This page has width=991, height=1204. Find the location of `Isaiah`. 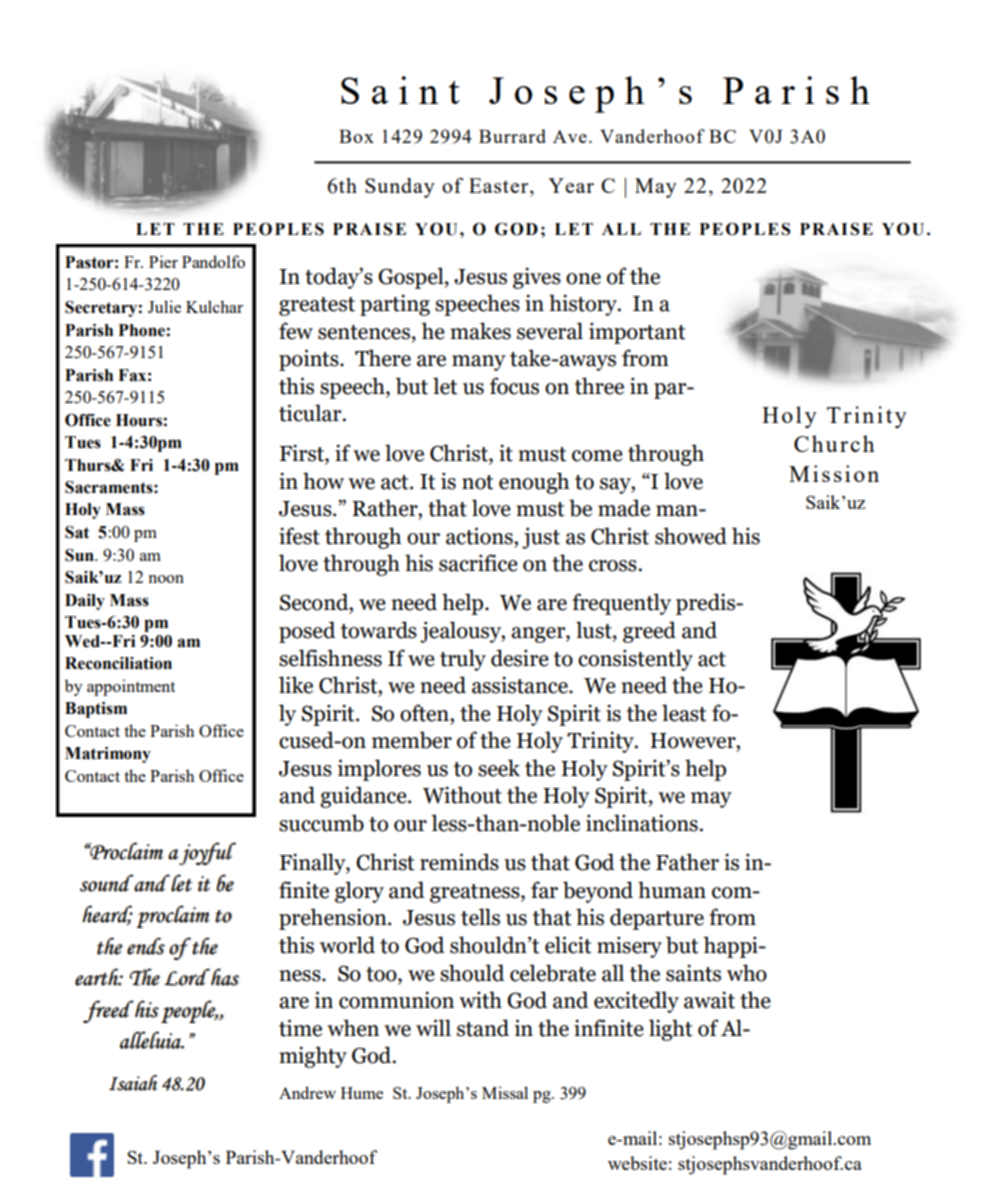

Isaiah is located at coordinates (133, 1083).
